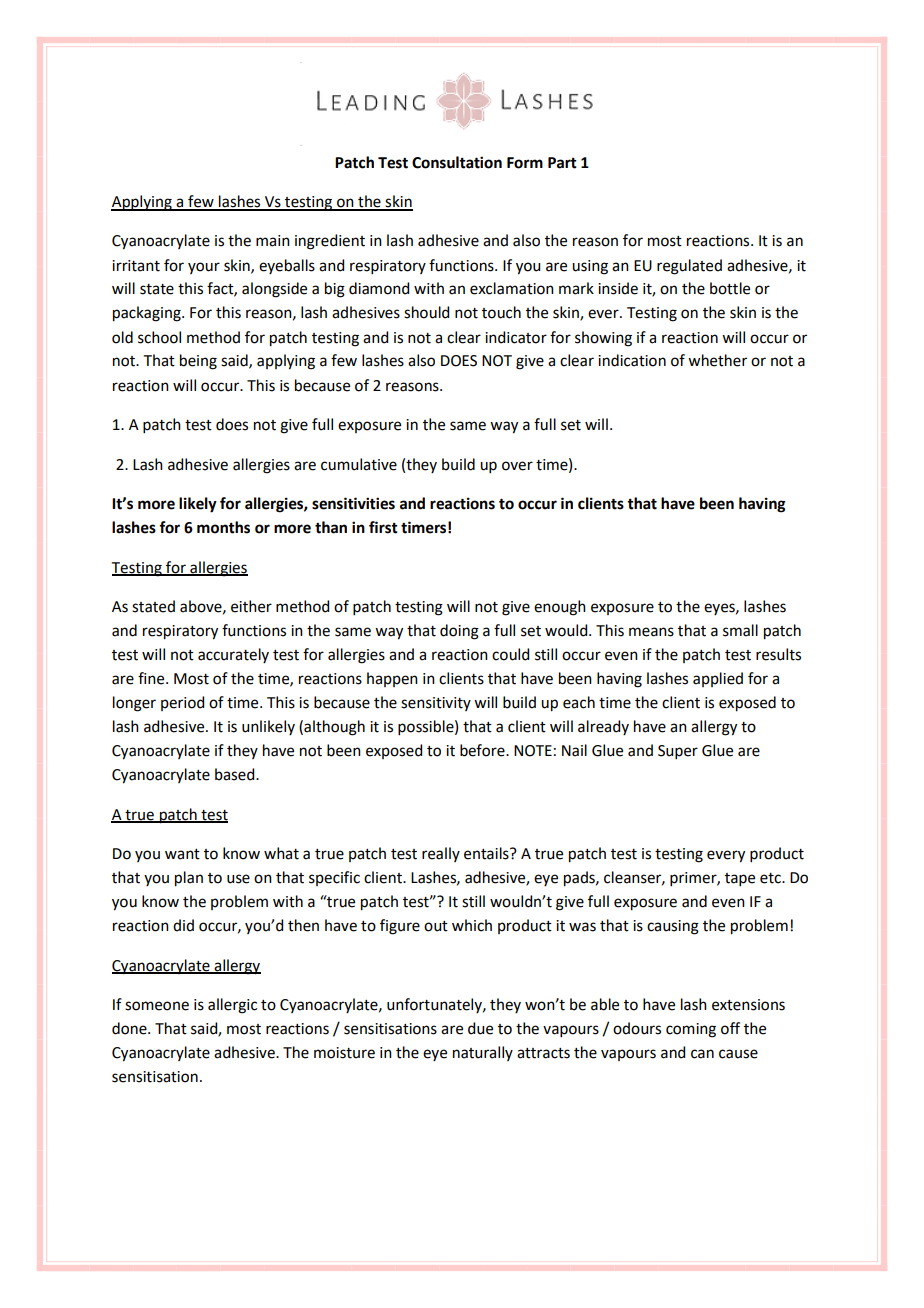  What do you see at coordinates (198, 362) in the screenshot?
I see `being` at bounding box center [198, 362].
